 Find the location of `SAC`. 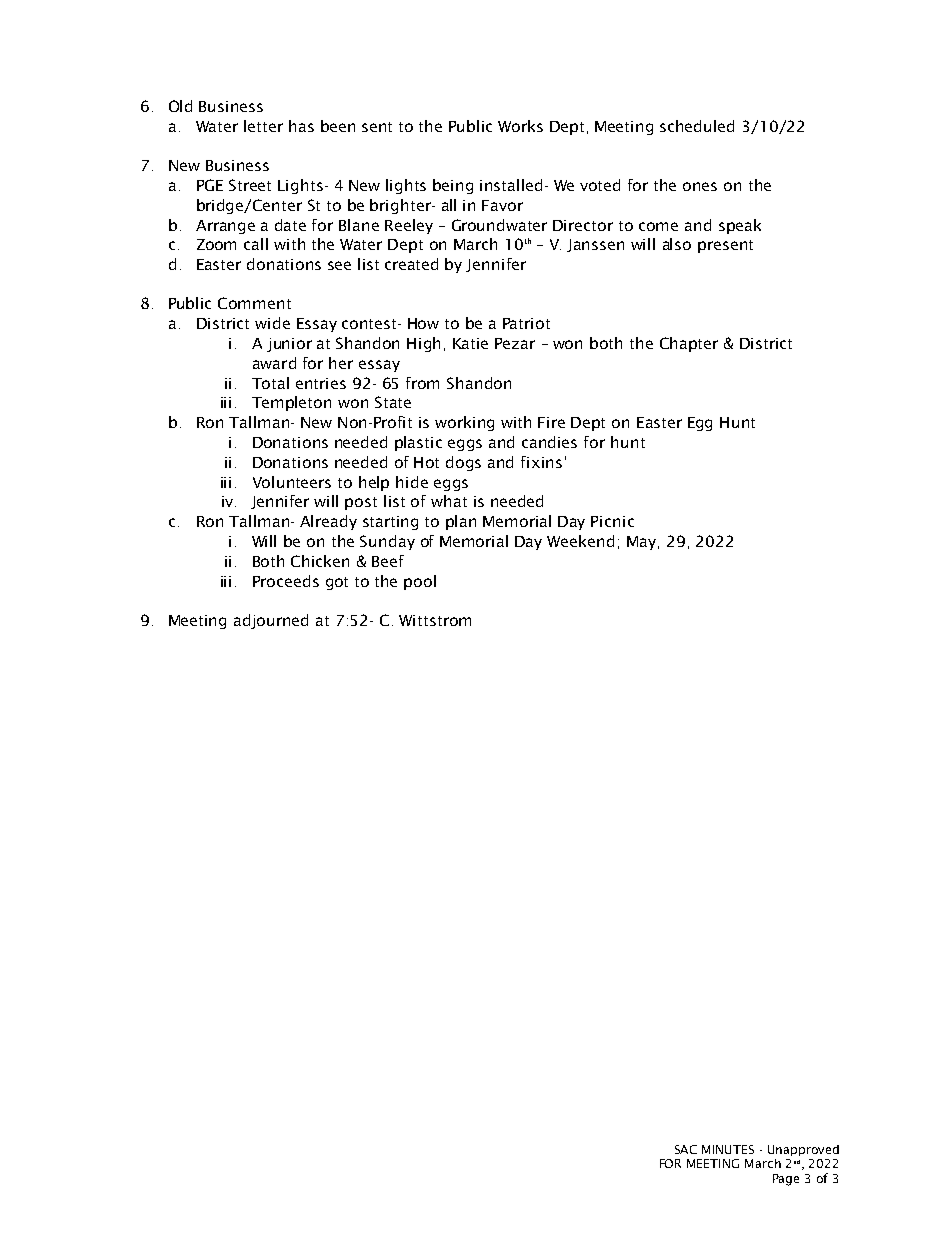

SAC is located at coordinates (686, 1149).
